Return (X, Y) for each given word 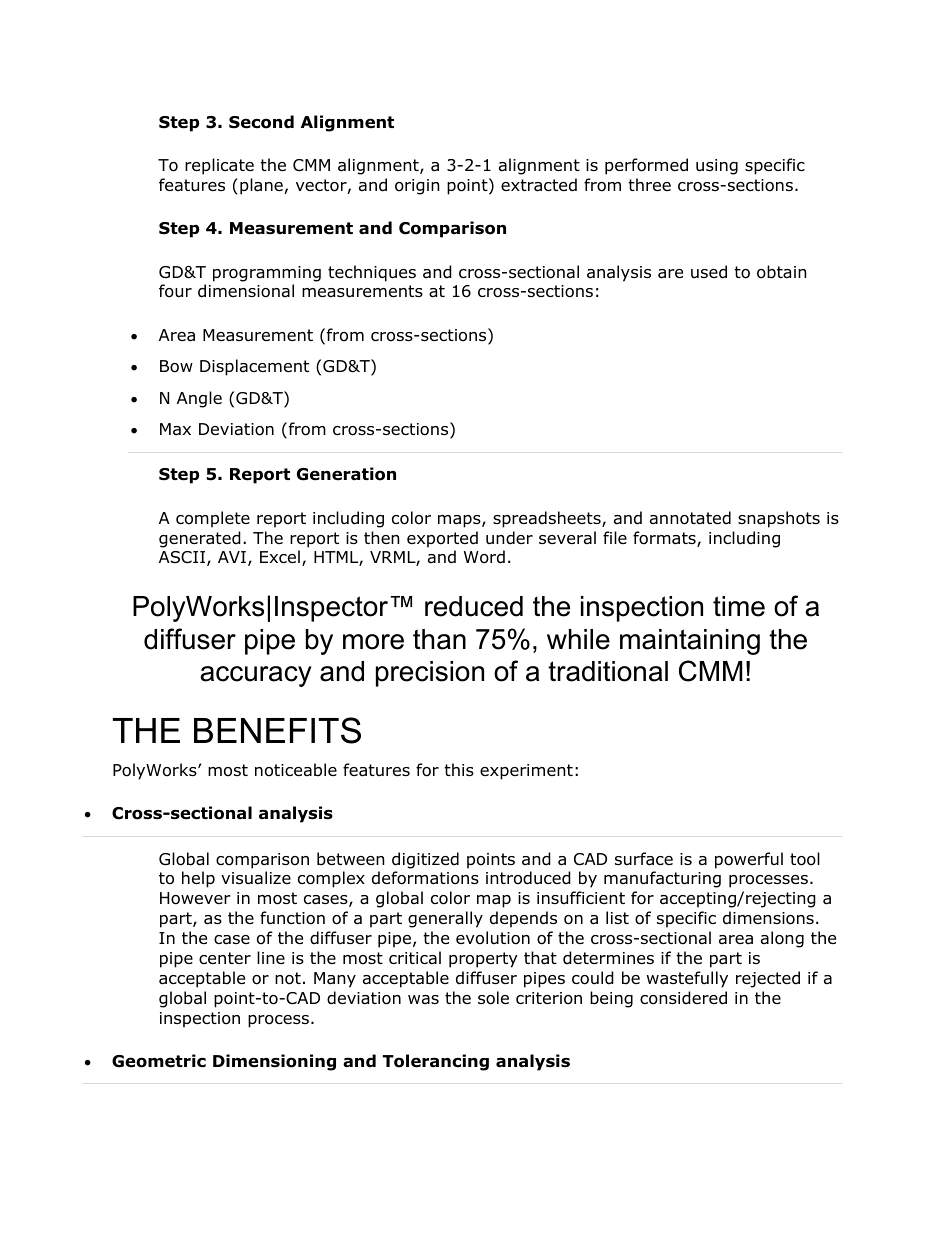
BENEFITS (277, 730)
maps (460, 521)
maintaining (690, 642)
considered (683, 998)
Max (175, 429)
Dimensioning (274, 1062)
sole (493, 998)
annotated (690, 518)
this (459, 769)
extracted (539, 185)
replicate (219, 166)
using (717, 167)
